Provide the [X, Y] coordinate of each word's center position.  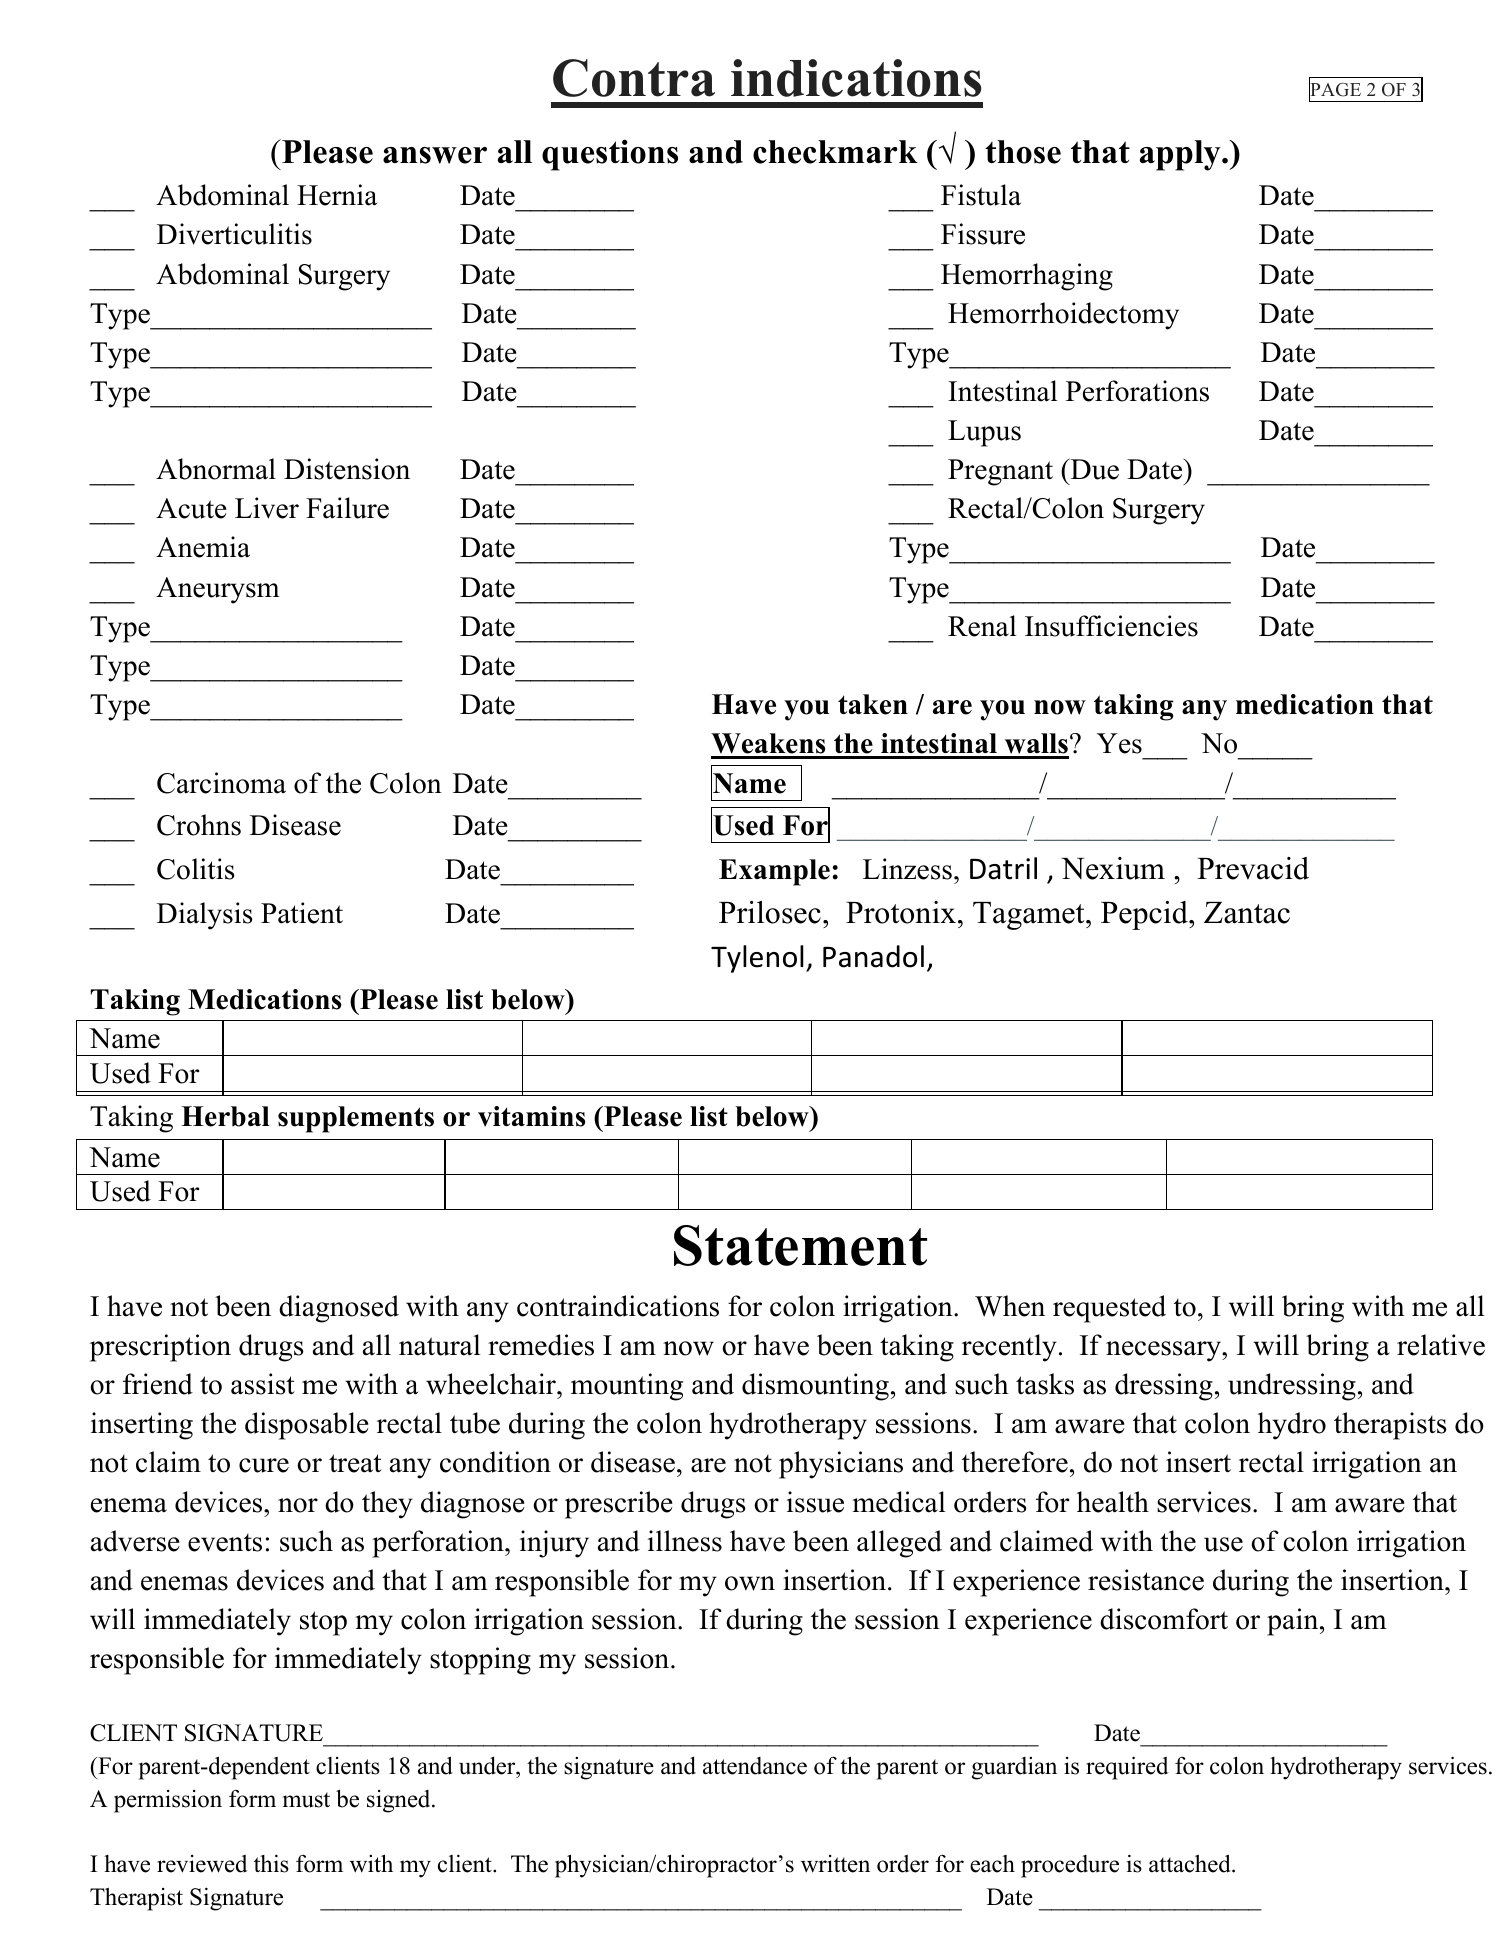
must [306, 1800]
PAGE [1335, 90]
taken [873, 704]
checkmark [835, 152]
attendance [755, 1766]
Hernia [337, 195]
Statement [800, 1245]
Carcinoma [221, 783]
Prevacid [1253, 868]
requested [1109, 1309]
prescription [160, 1348]
